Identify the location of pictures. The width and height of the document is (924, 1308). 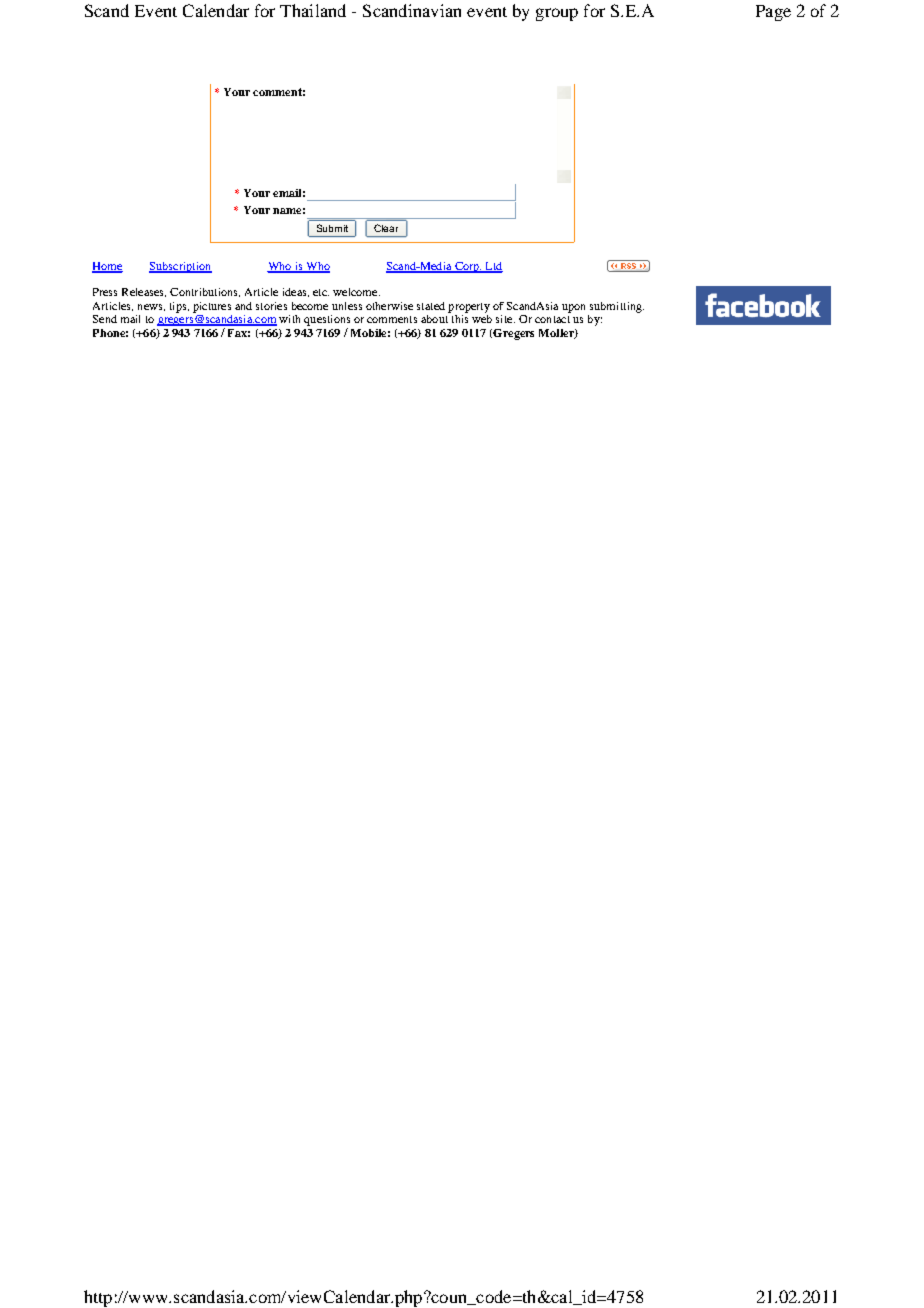
(212, 307).
